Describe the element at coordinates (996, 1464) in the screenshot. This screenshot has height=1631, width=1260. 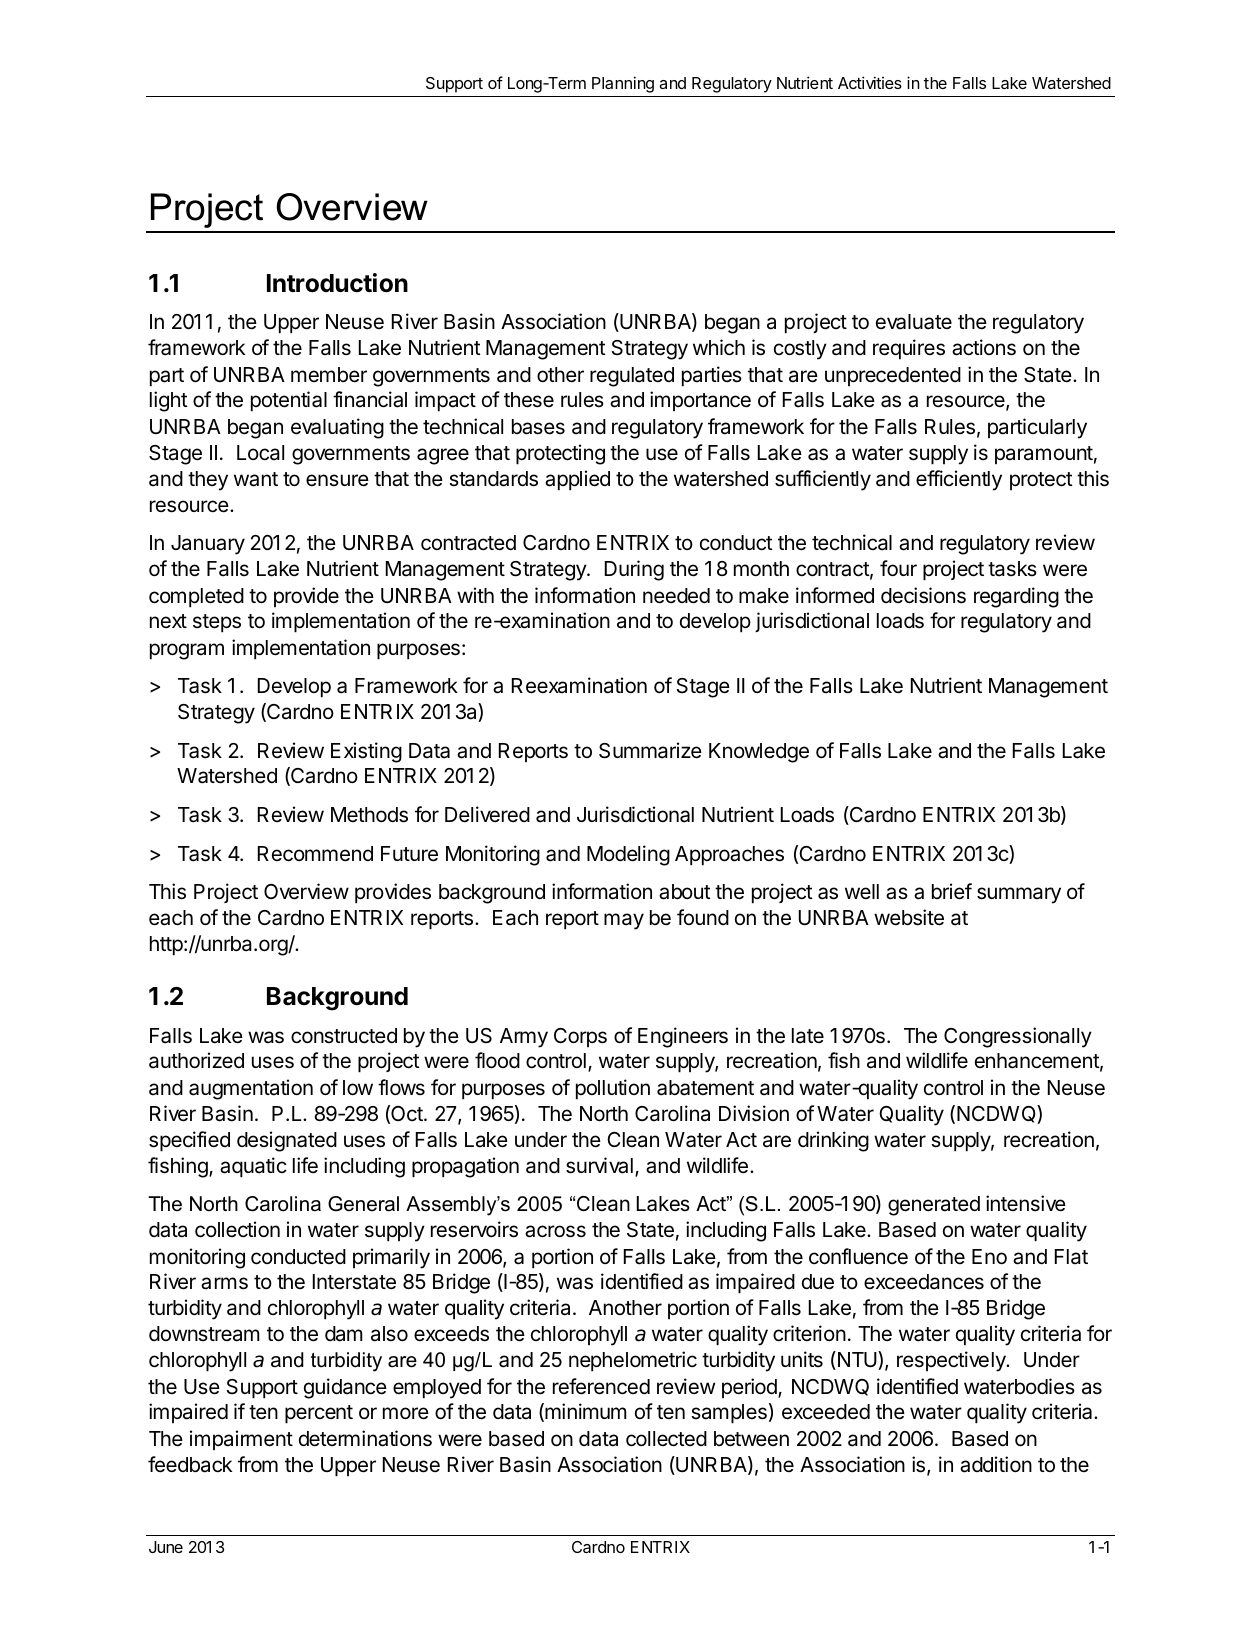
I see `addition` at that location.
